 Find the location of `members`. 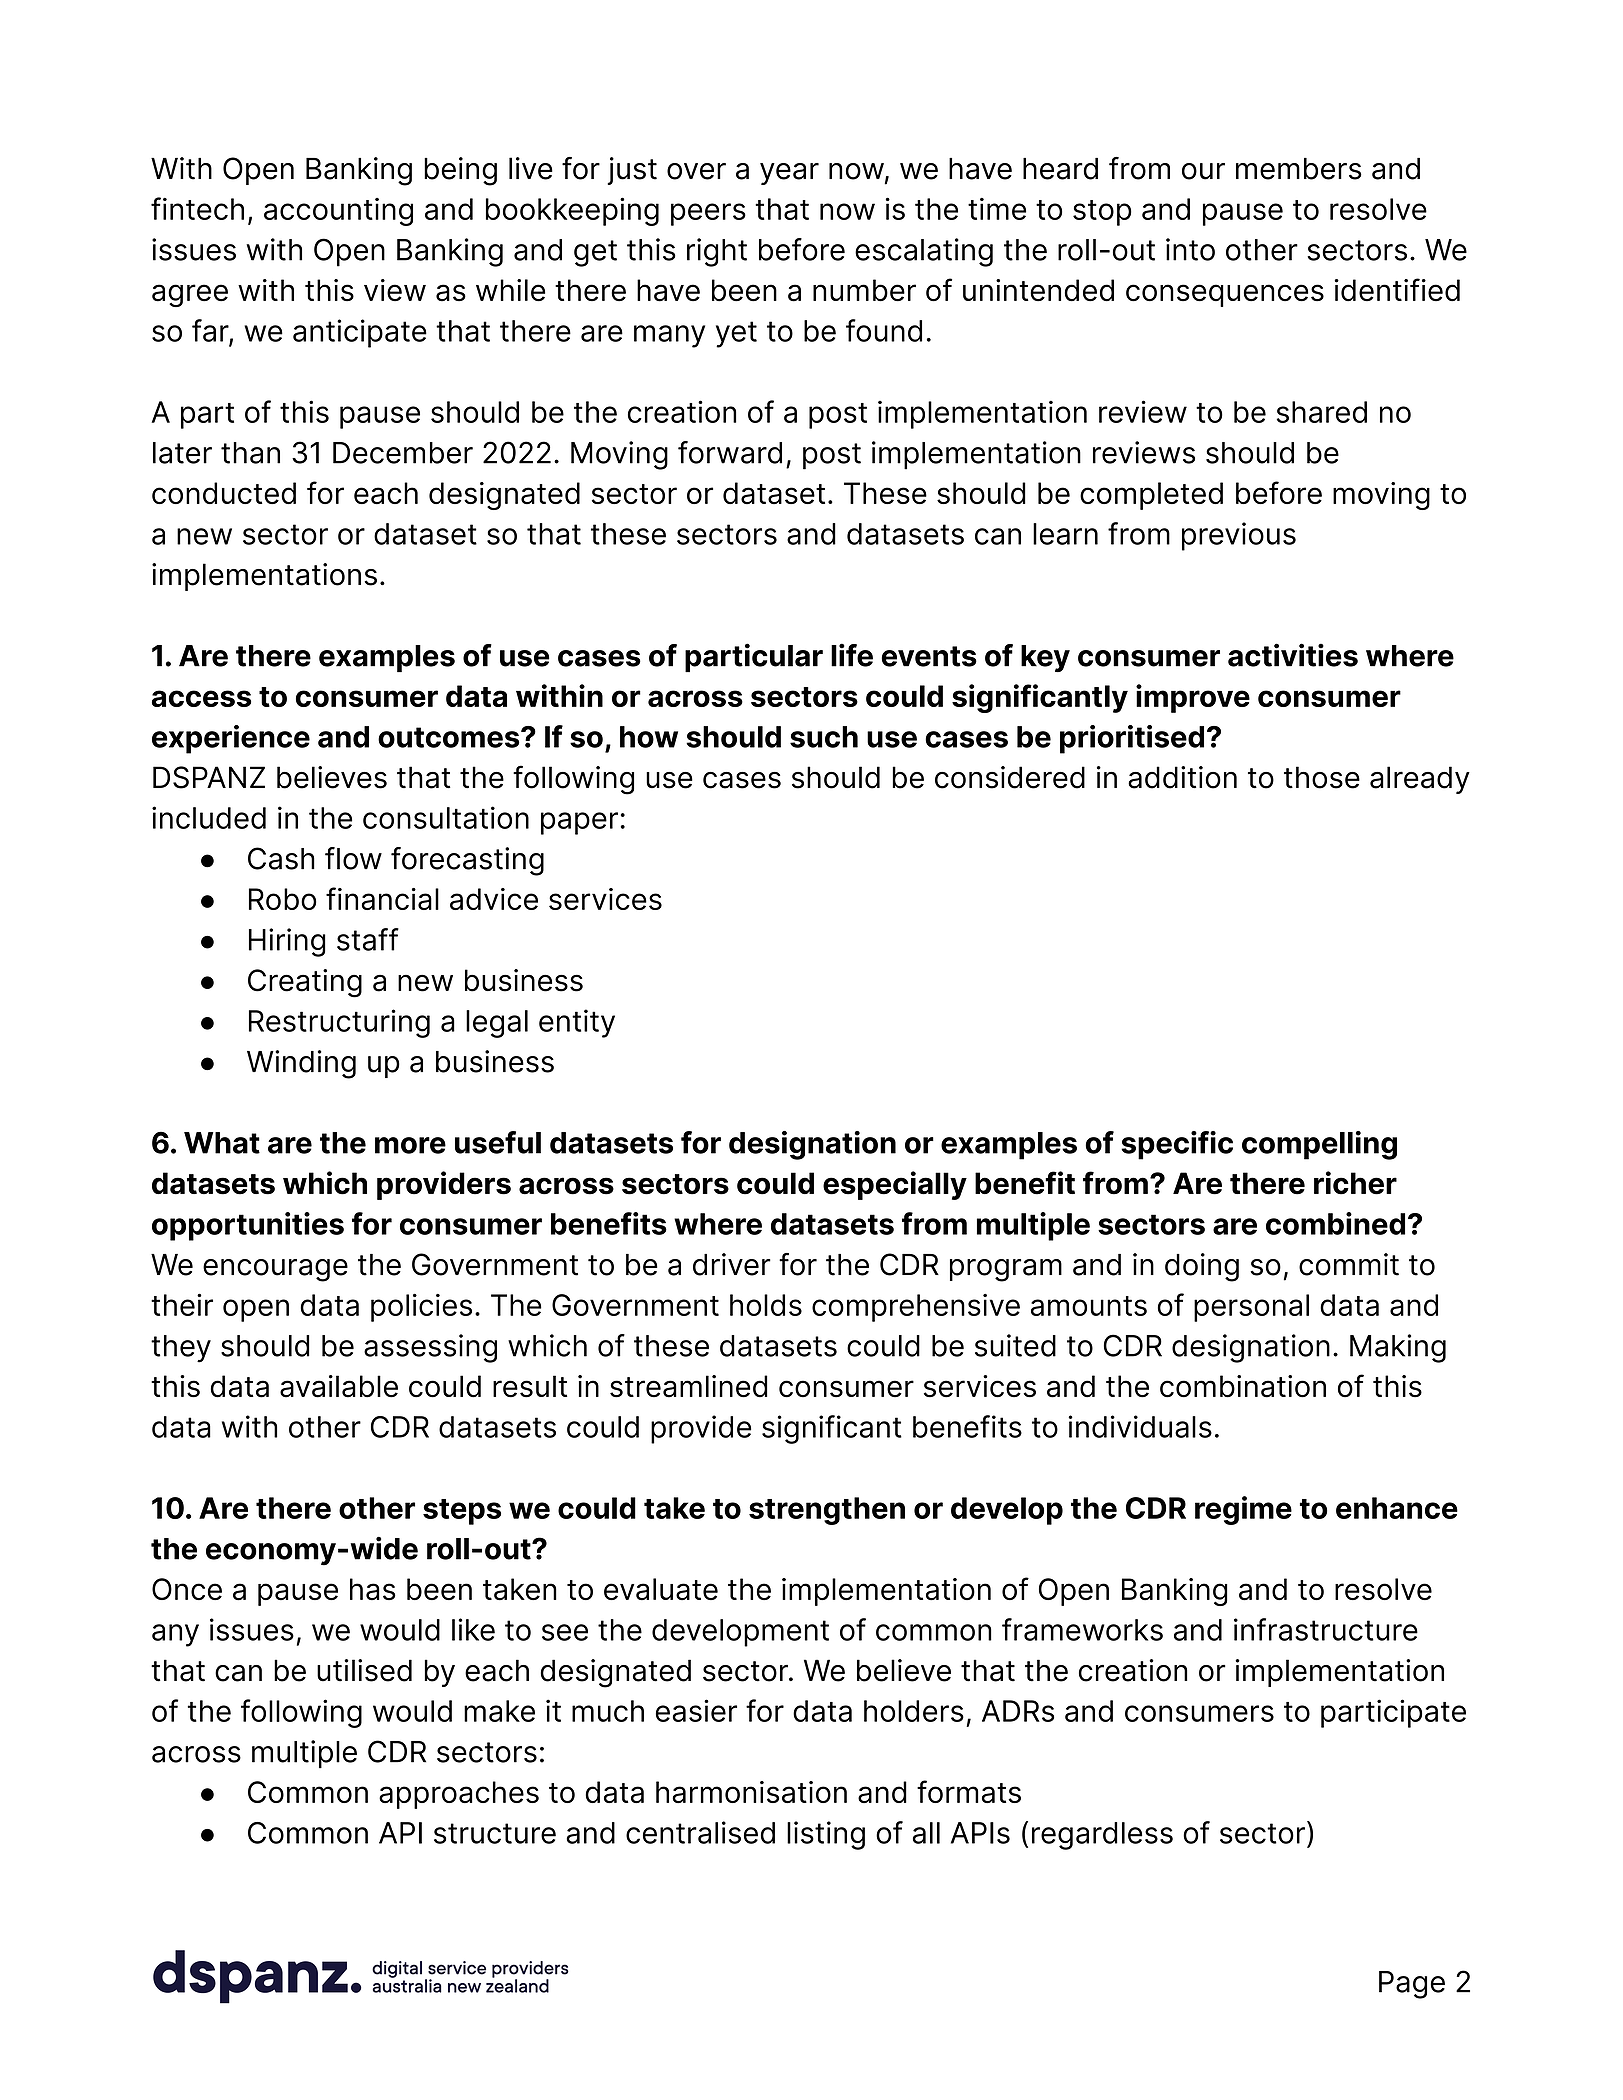

members is located at coordinates (1299, 169).
